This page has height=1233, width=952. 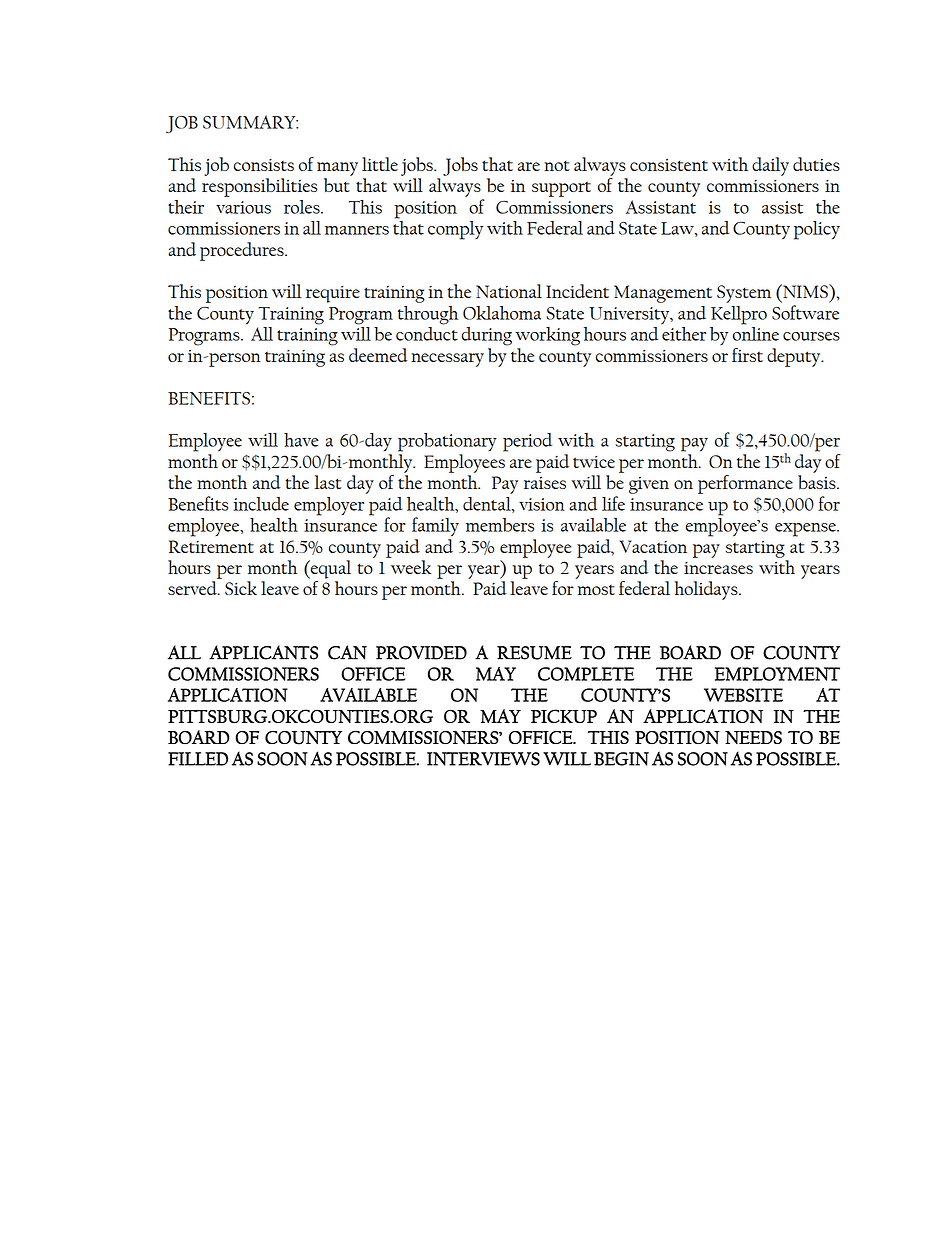 What do you see at coordinates (707, 590) in the page?
I see `holidays` at bounding box center [707, 590].
